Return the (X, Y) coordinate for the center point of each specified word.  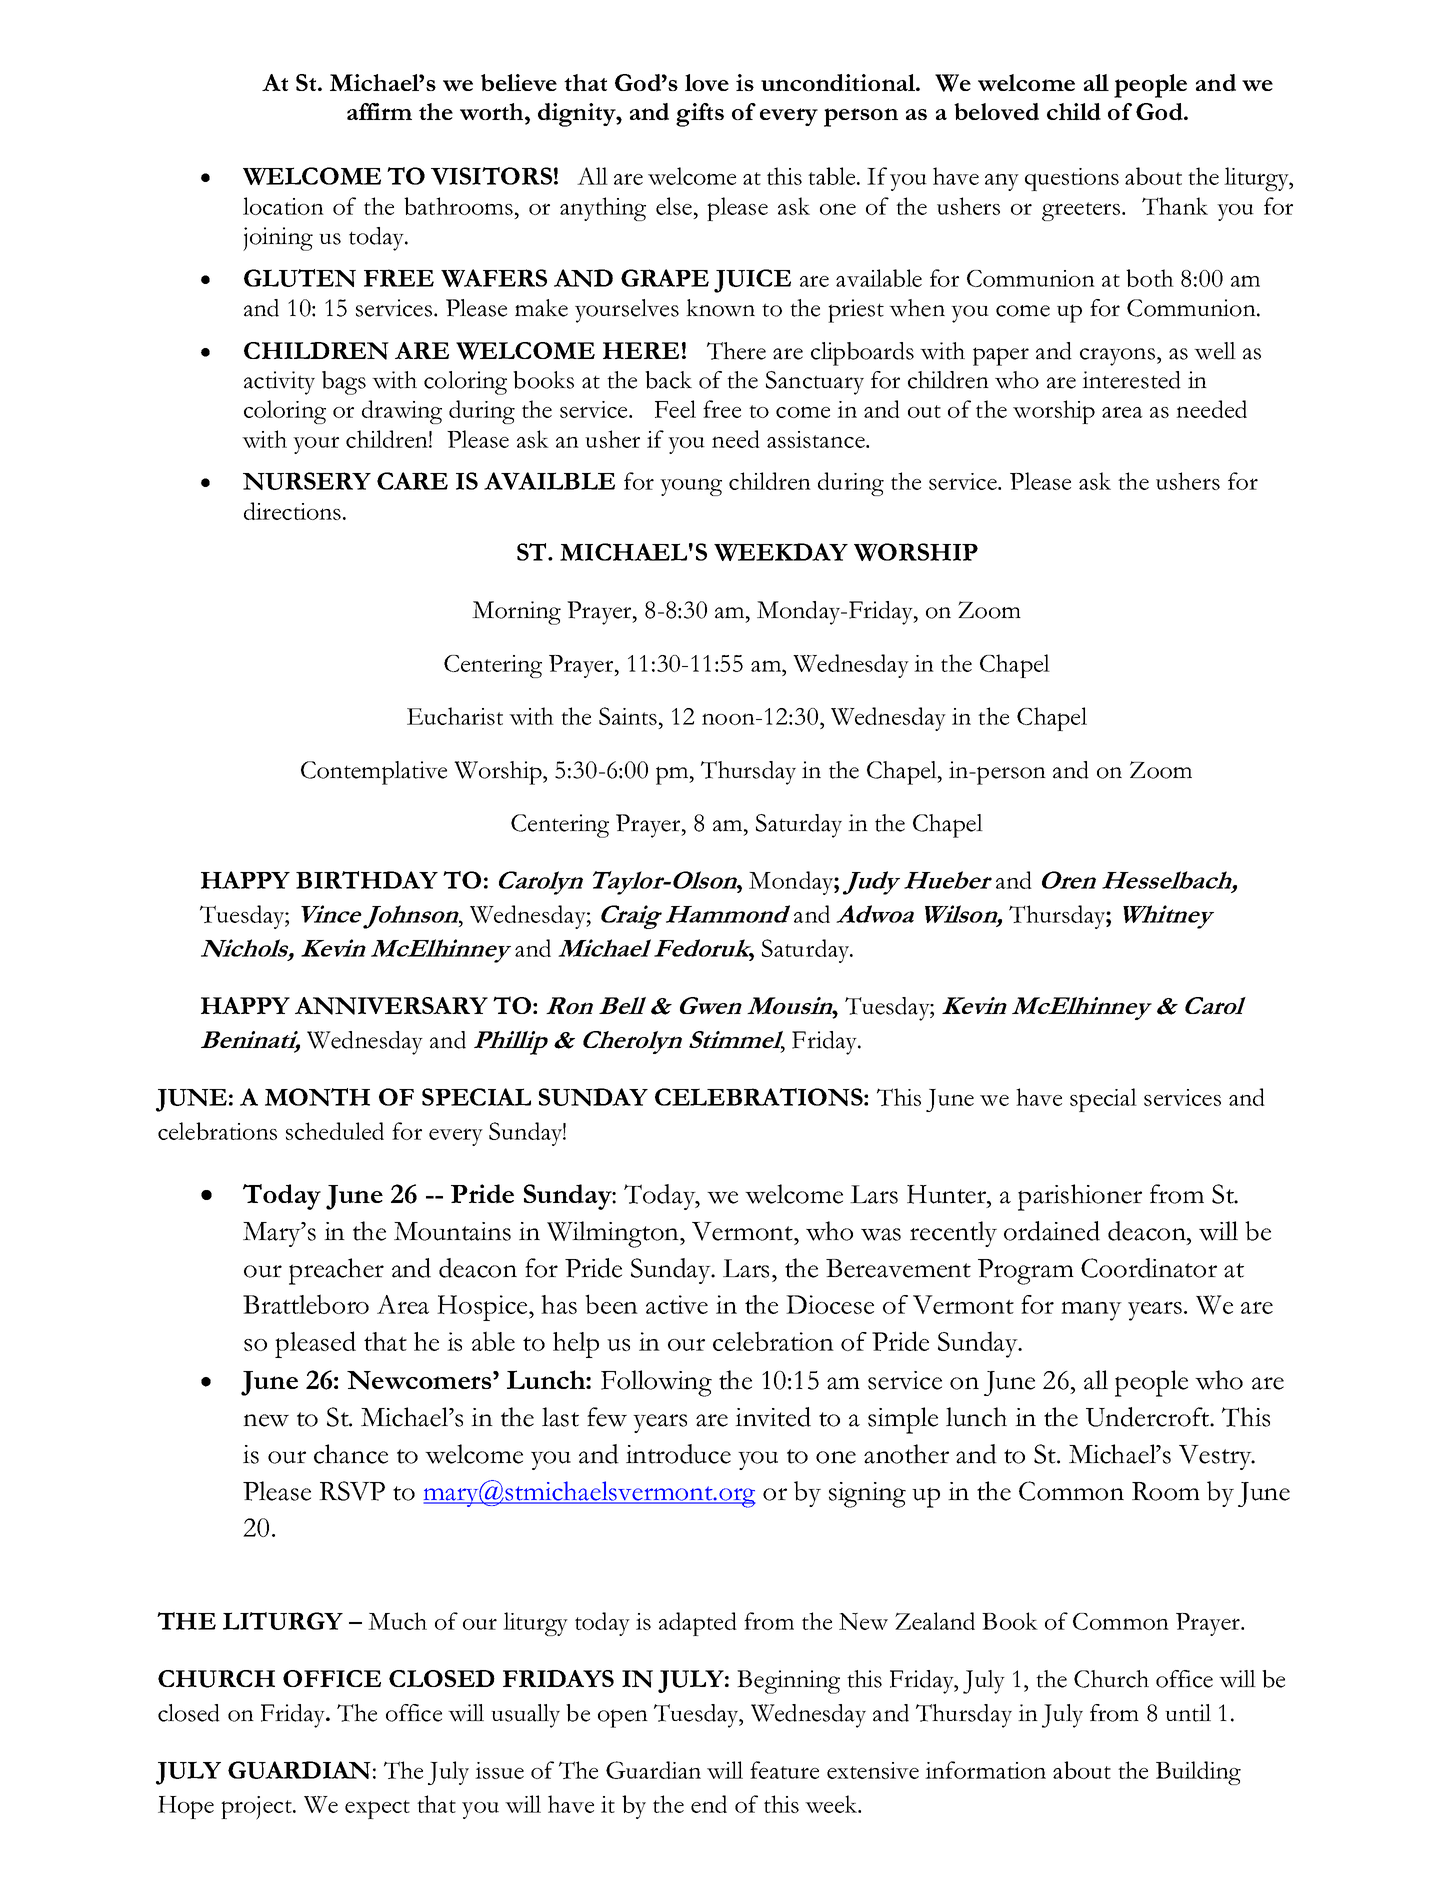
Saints (628, 716)
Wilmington (614, 1234)
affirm (379, 111)
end (709, 1804)
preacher (336, 1271)
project (257, 1808)
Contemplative (374, 773)
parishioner (1080, 1197)
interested (1131, 380)
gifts (700, 115)
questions (1072, 179)
